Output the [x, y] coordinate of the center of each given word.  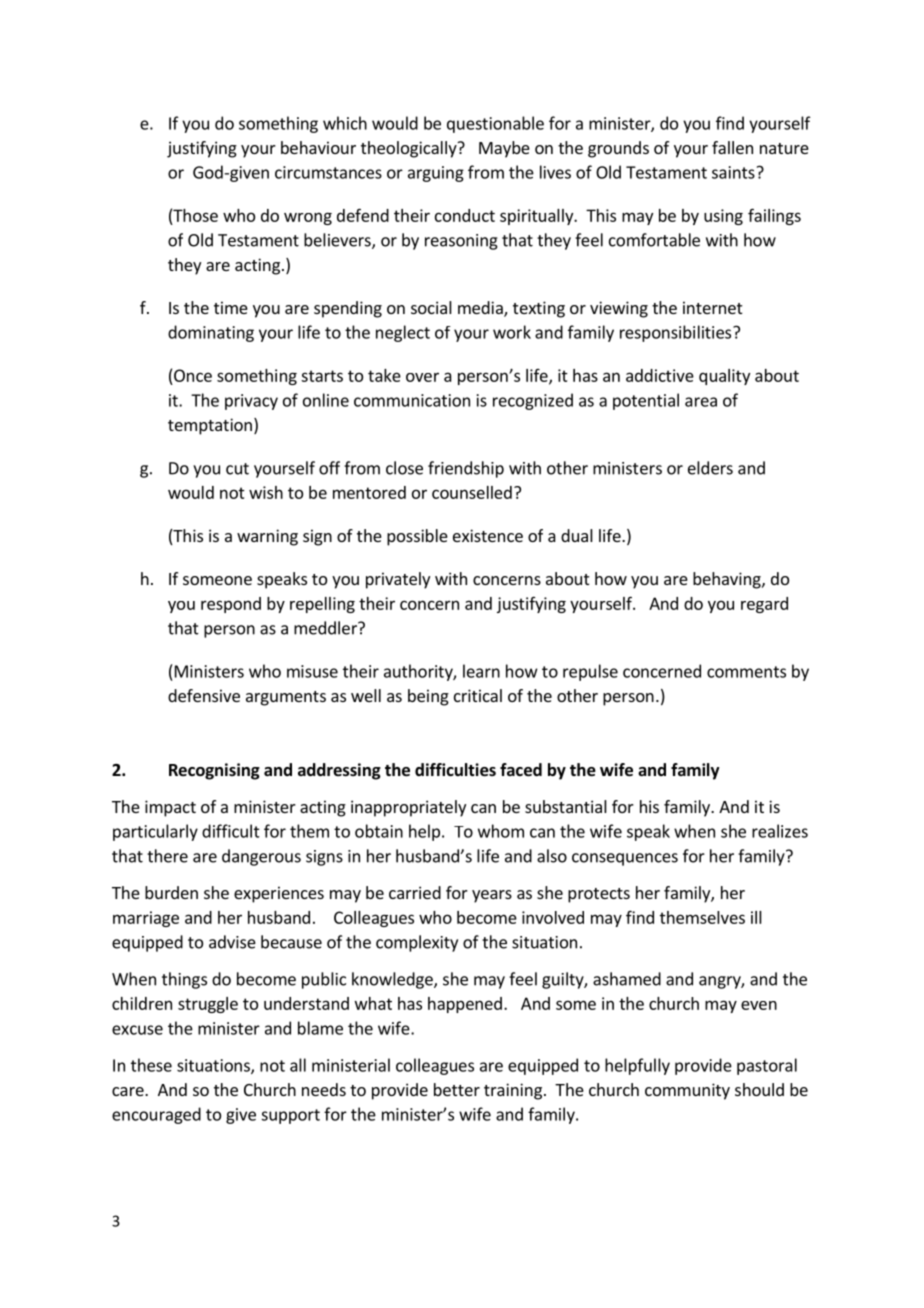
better [457, 1089]
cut [237, 469]
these [151, 1065]
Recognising [214, 771]
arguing [436, 174]
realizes [780, 831]
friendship [466, 469]
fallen [732, 147]
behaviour [318, 147]
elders [710, 468]
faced [521, 770]
